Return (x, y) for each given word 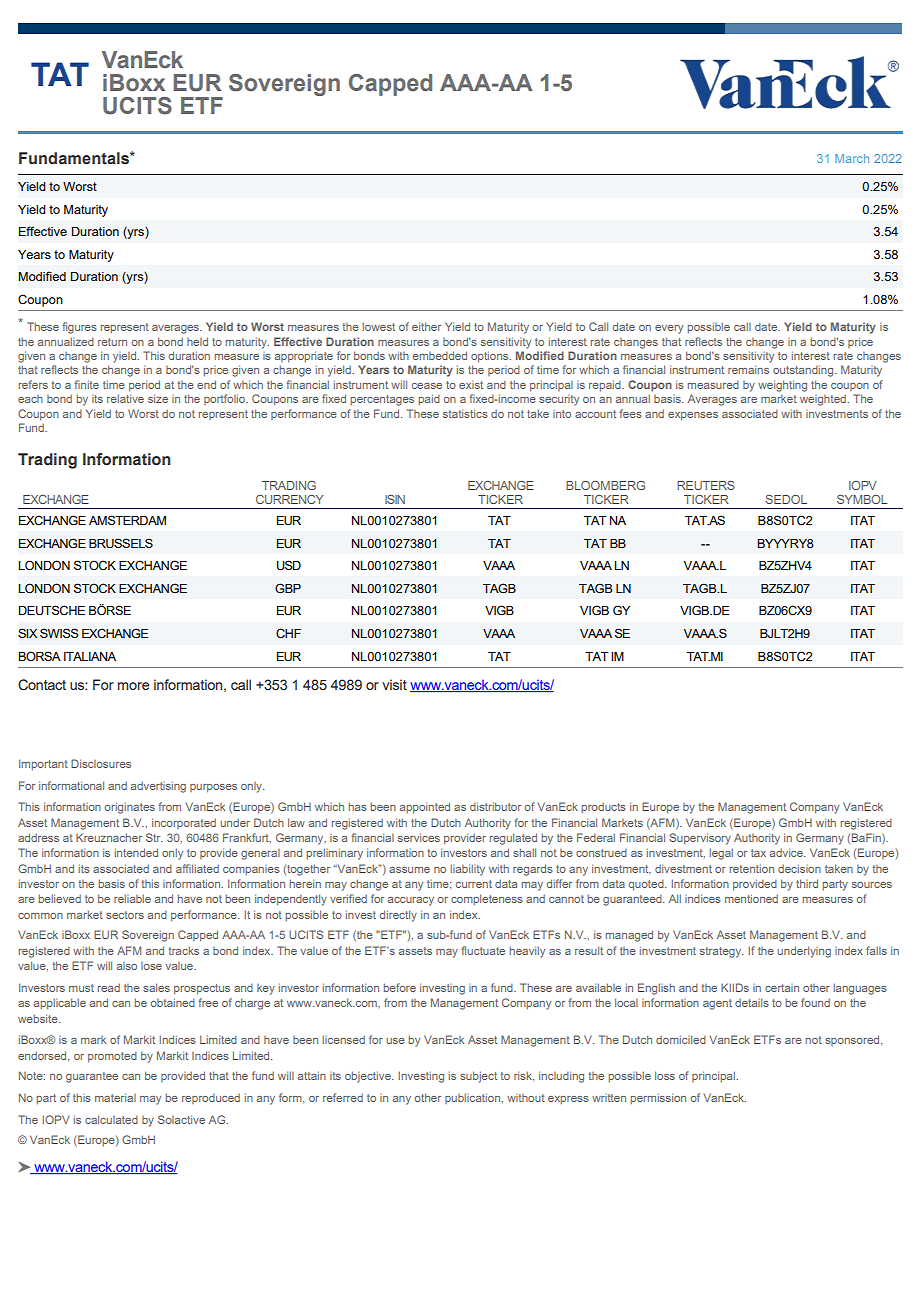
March (852, 158)
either (426, 326)
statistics (465, 413)
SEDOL (786, 499)
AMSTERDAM (127, 520)
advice (787, 852)
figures (79, 328)
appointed (425, 808)
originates (130, 808)
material (115, 1097)
